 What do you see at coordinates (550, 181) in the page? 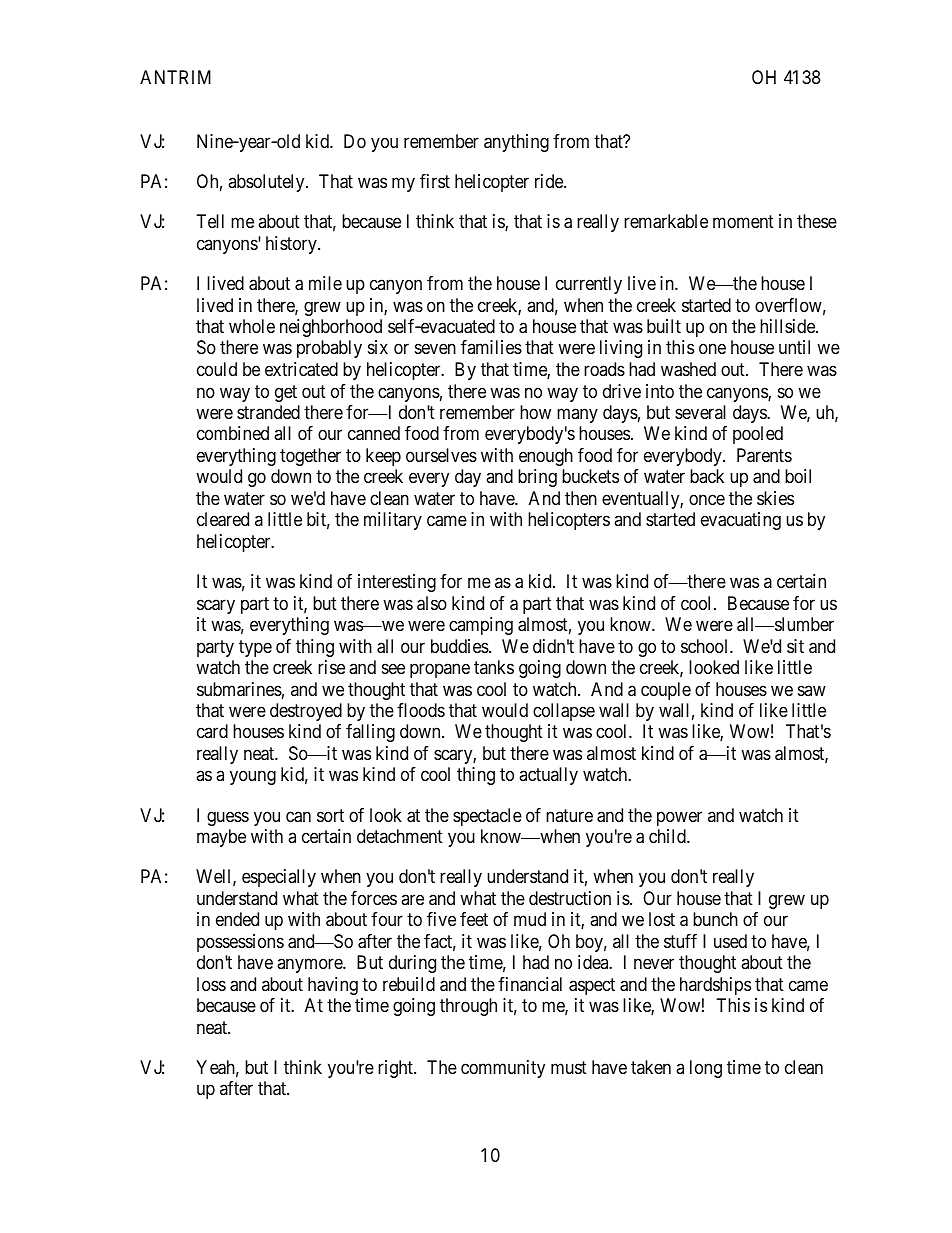
I see `ride` at bounding box center [550, 181].
